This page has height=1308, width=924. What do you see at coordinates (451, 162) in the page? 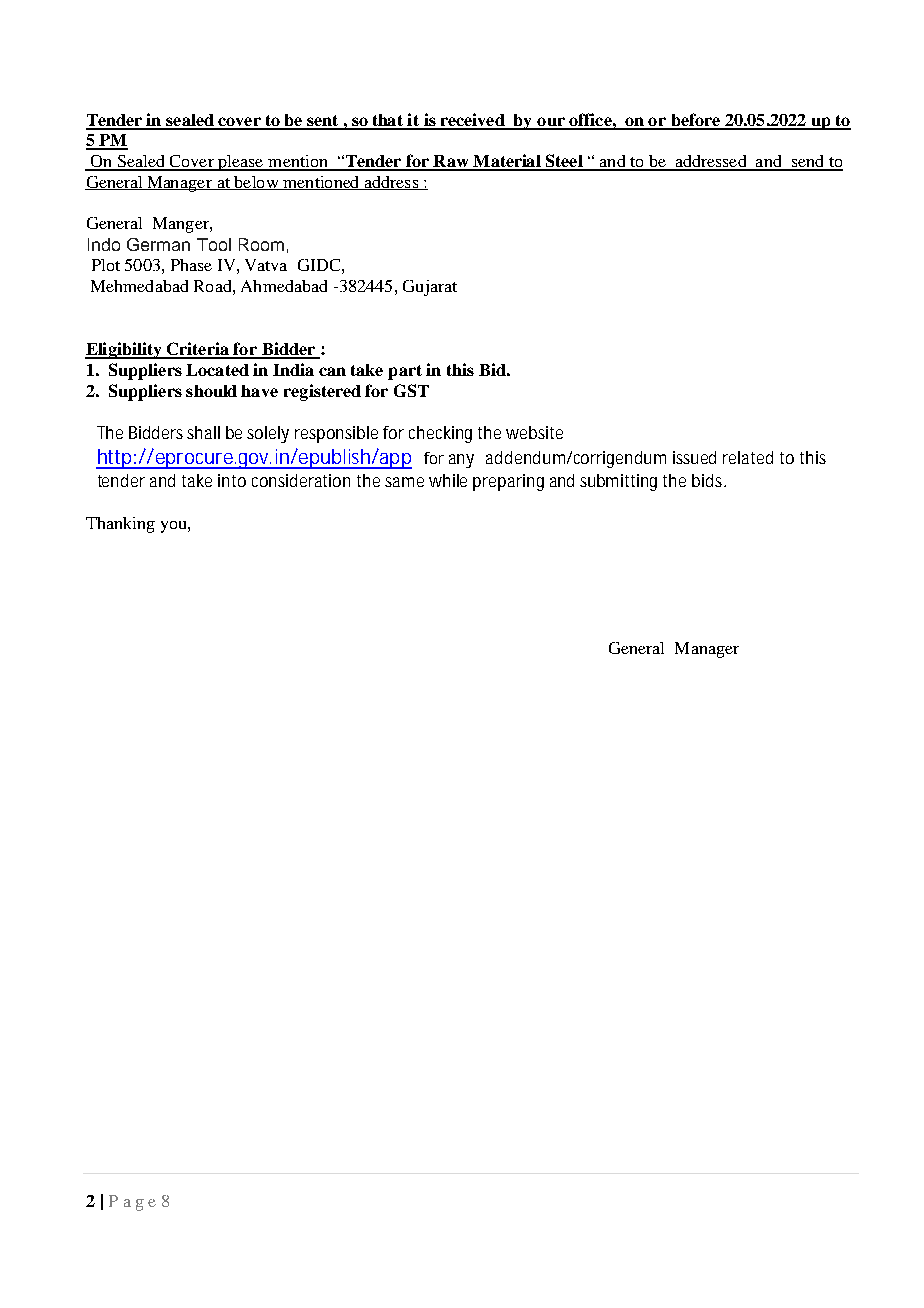
I see `Raw` at bounding box center [451, 162].
